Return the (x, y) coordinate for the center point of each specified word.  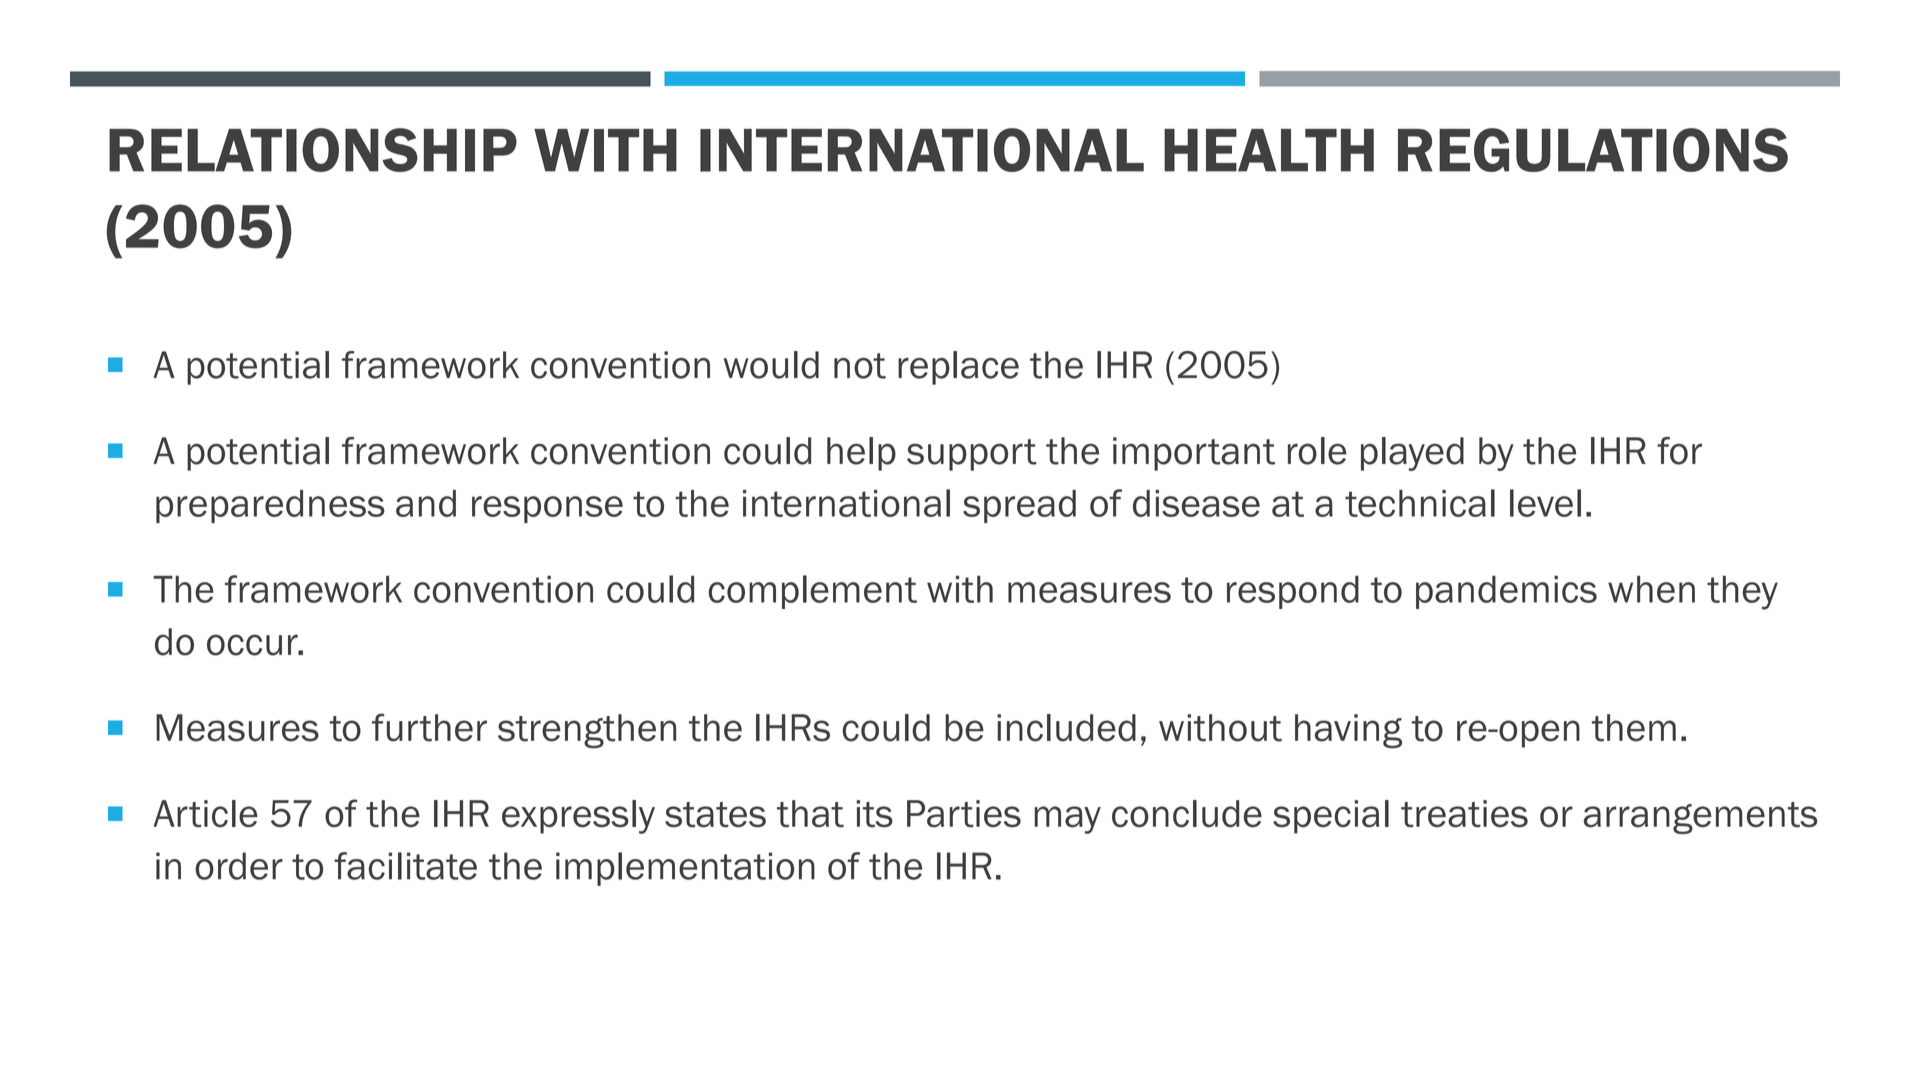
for (1679, 451)
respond (1293, 592)
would (771, 365)
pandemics (1506, 592)
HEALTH (1269, 150)
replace (958, 368)
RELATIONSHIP (313, 150)
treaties (1464, 814)
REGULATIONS (1593, 150)
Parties (964, 814)
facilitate (405, 866)
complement (812, 592)
